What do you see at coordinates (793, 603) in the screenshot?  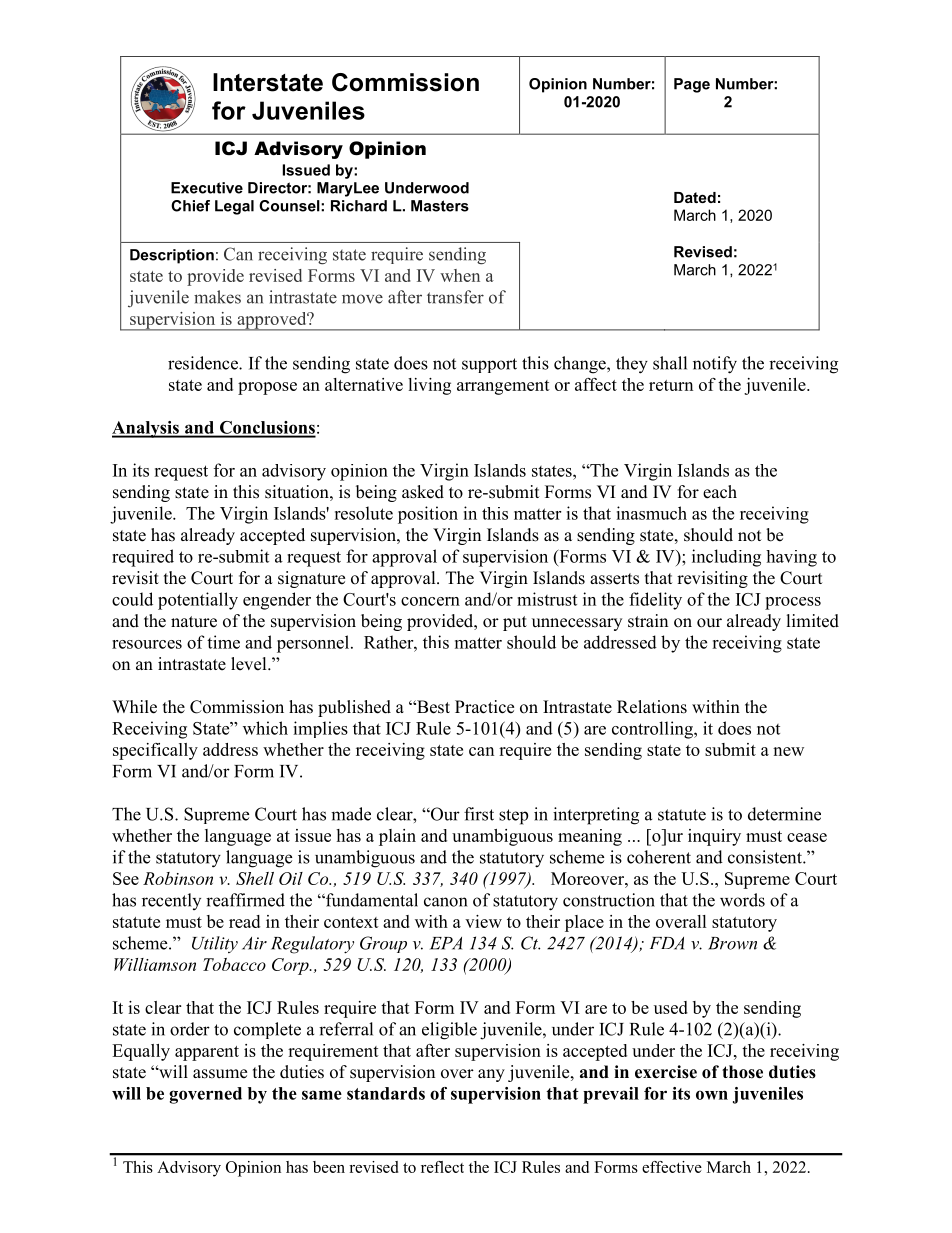 I see `process` at bounding box center [793, 603].
